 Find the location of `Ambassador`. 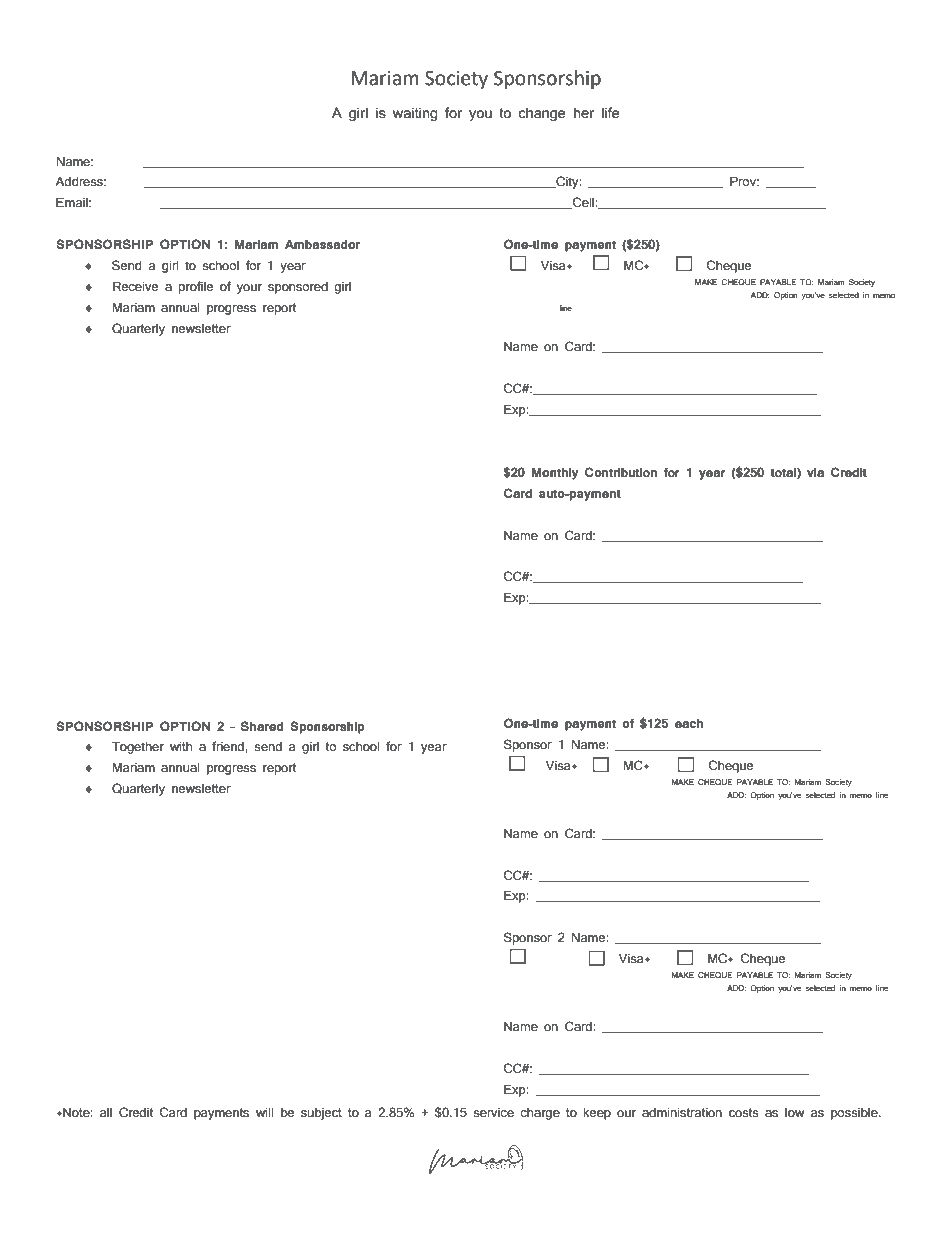

Ambassador is located at coordinates (322, 244).
